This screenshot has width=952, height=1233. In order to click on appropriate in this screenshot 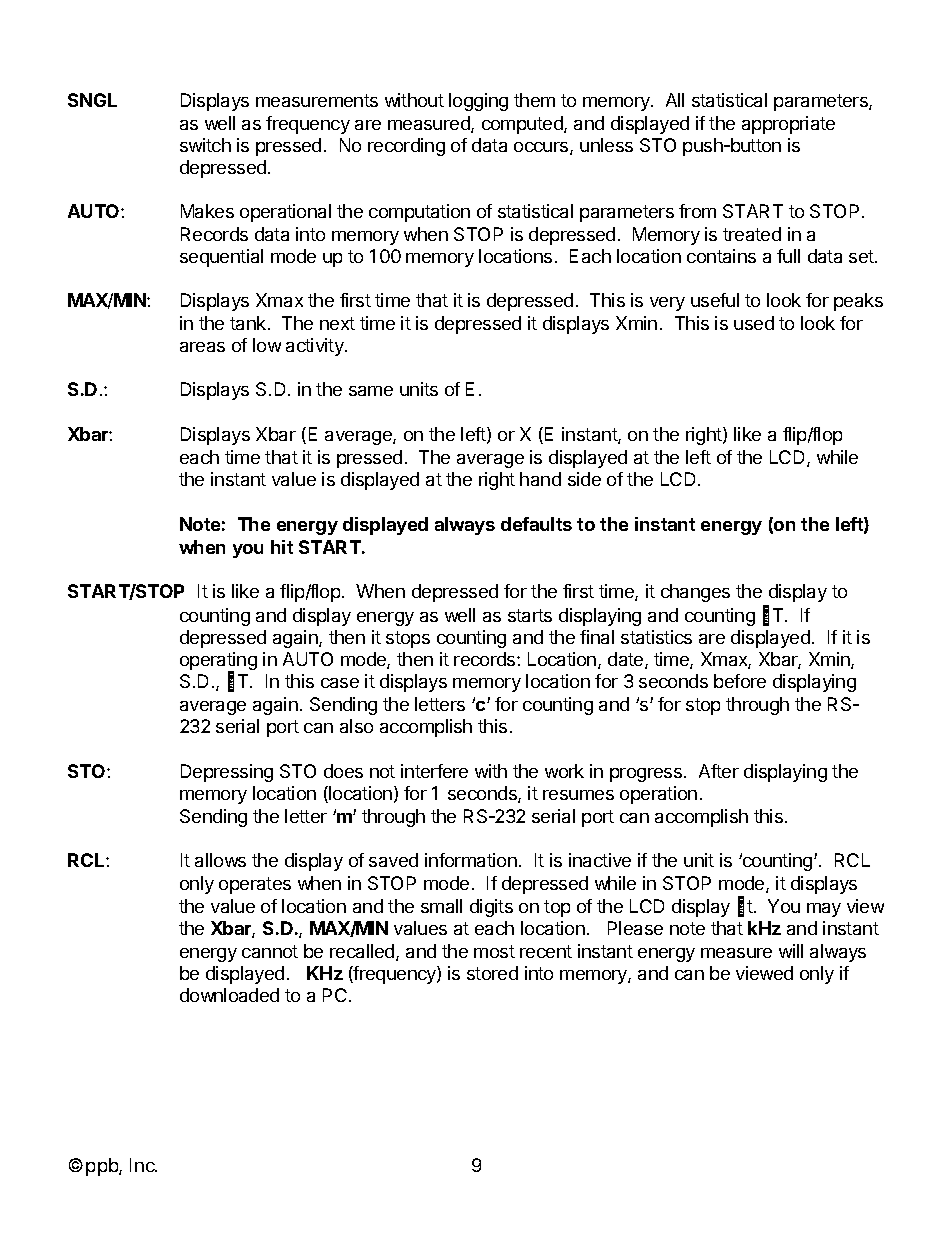, I will do `click(788, 125)`.
